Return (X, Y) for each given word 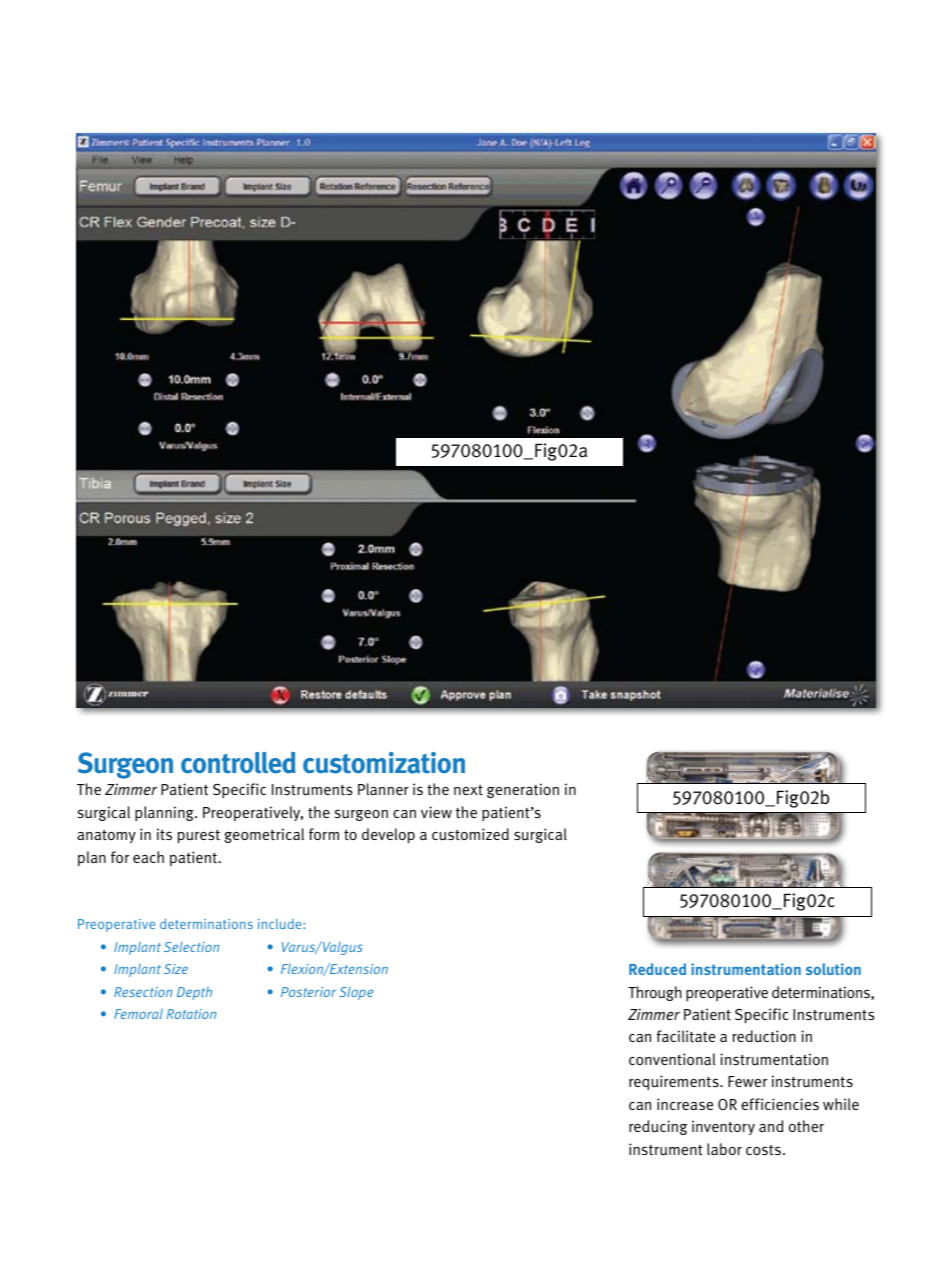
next (468, 790)
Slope (356, 993)
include (281, 924)
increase (685, 1104)
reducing (658, 1127)
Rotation (191, 1014)
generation (523, 790)
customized (470, 834)
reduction (764, 1036)
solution (833, 969)
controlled (238, 763)
